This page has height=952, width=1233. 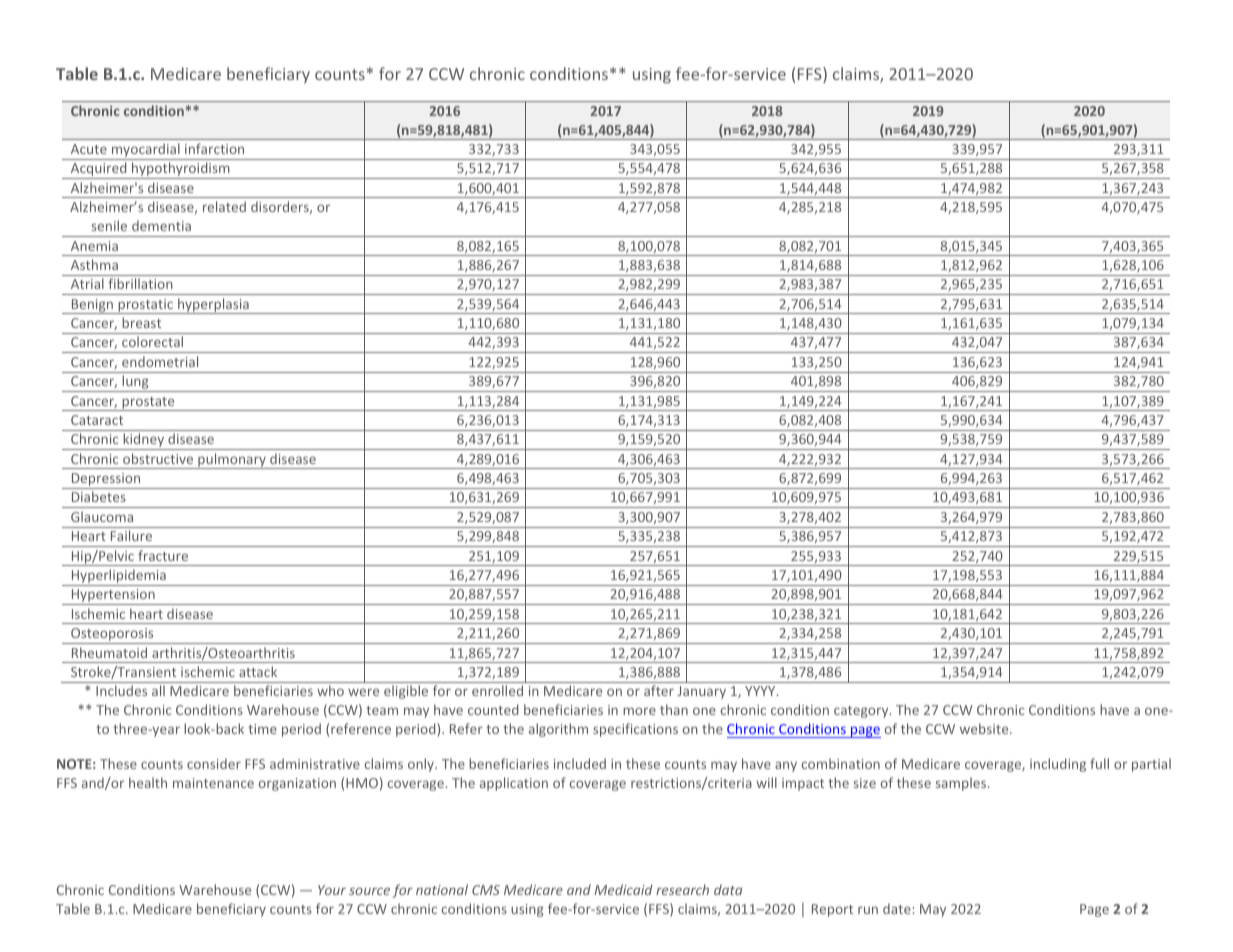 What do you see at coordinates (332, 890) in the page?
I see `Your` at bounding box center [332, 890].
